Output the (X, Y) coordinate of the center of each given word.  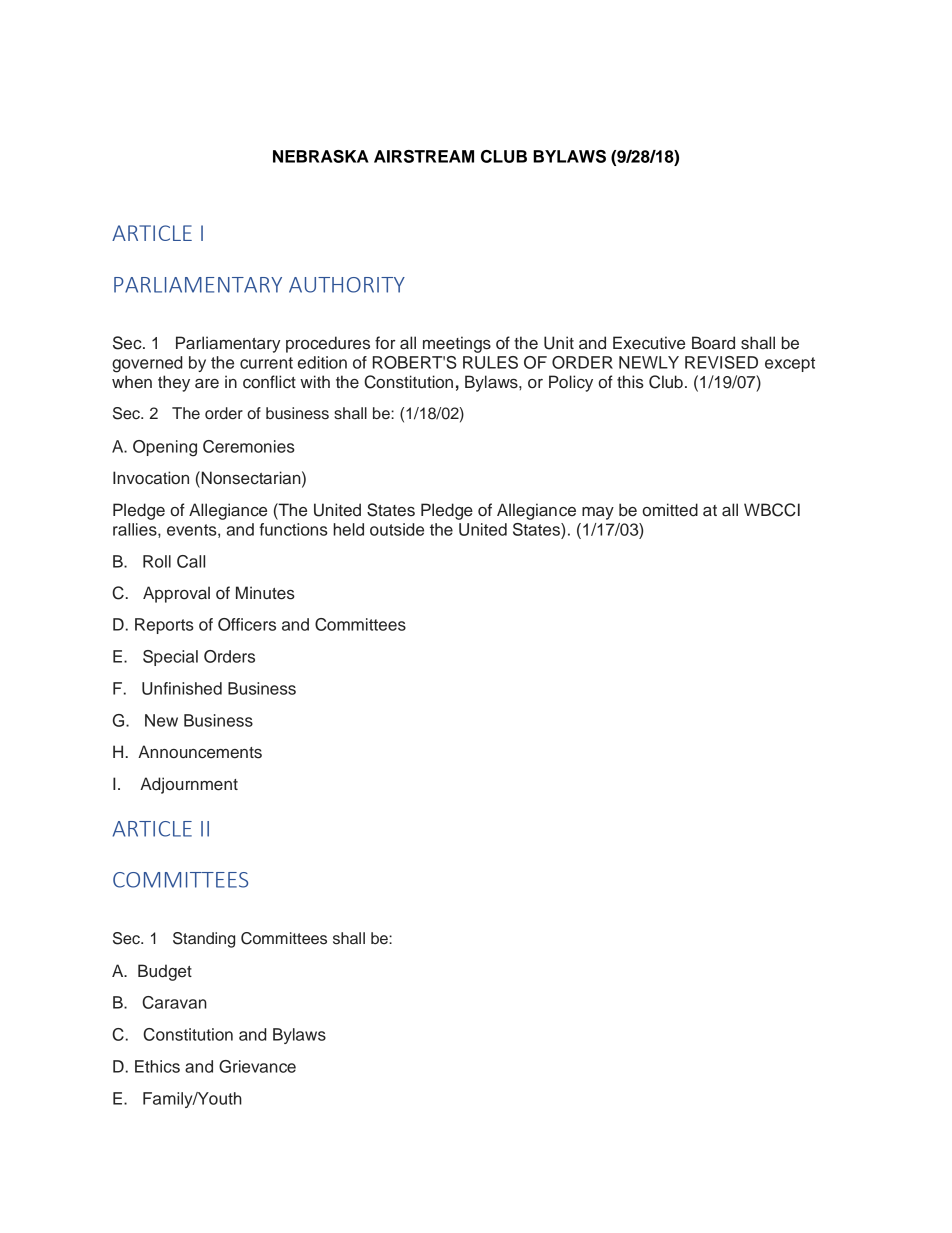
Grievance (257, 1066)
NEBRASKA (321, 156)
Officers (247, 624)
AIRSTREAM (424, 156)
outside (397, 529)
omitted (670, 510)
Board (713, 343)
